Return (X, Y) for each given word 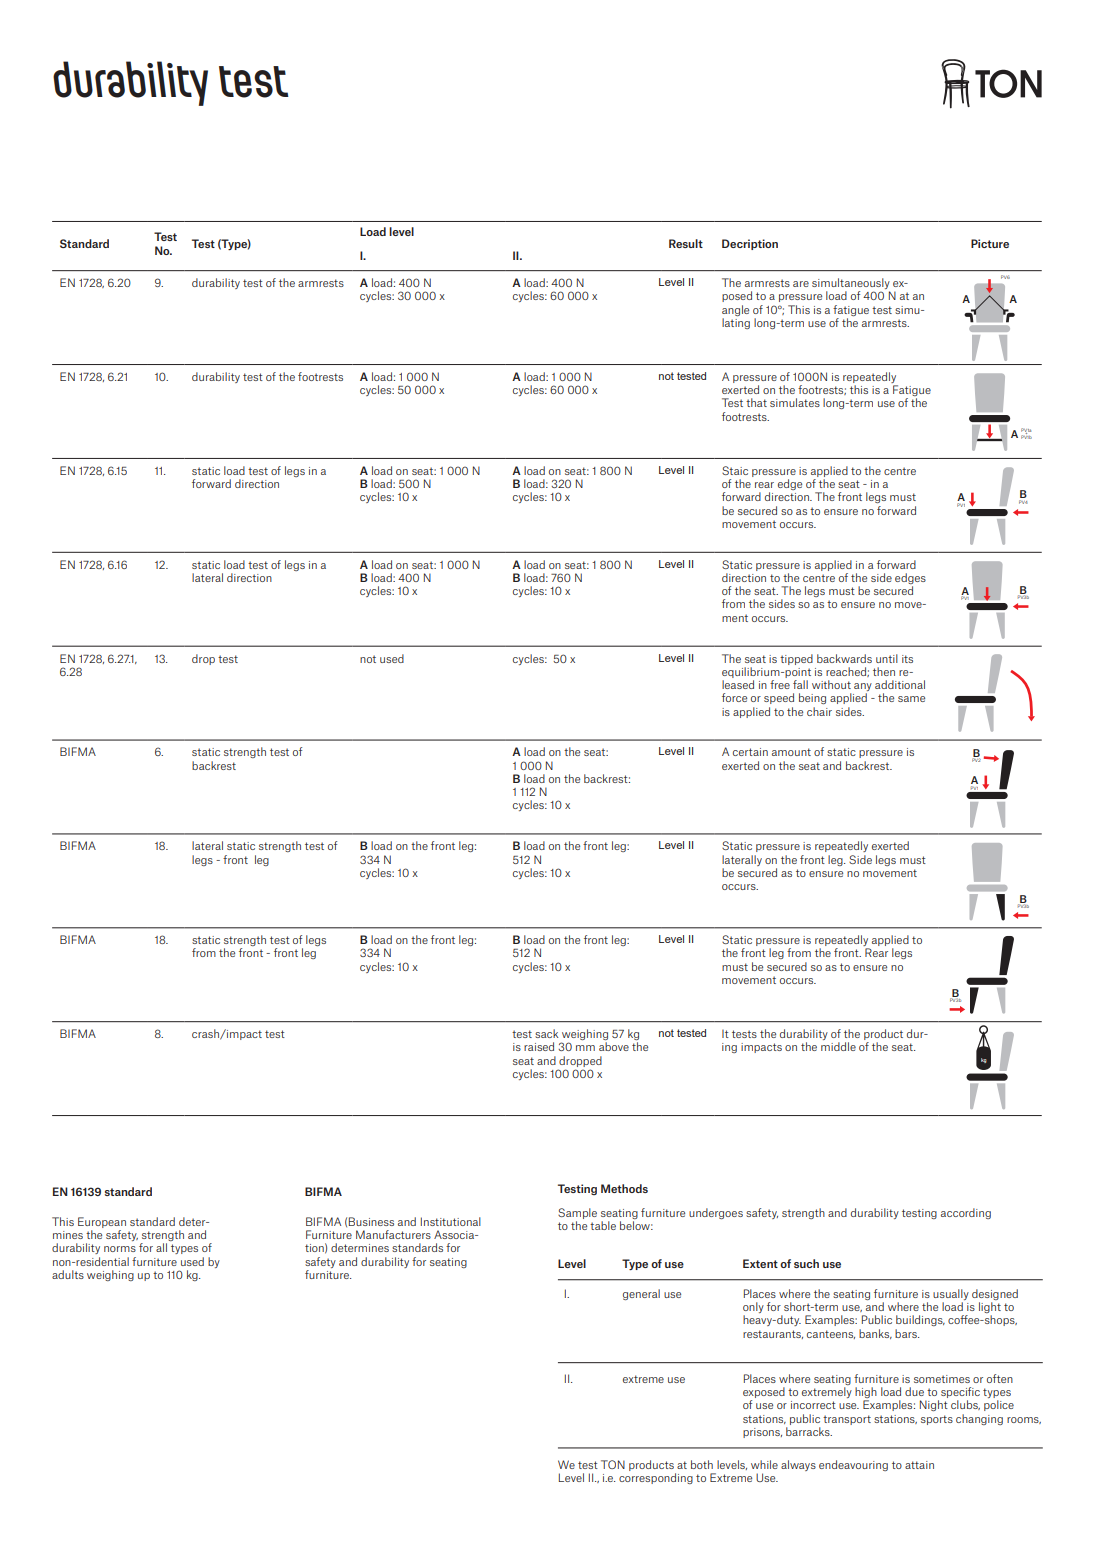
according (966, 1213)
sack (546, 1033)
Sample (577, 1213)
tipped (796, 659)
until (887, 658)
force (734, 697)
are (801, 284)
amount (791, 752)
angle (735, 310)
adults (68, 1274)
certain (750, 752)
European (102, 1222)
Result (686, 243)
